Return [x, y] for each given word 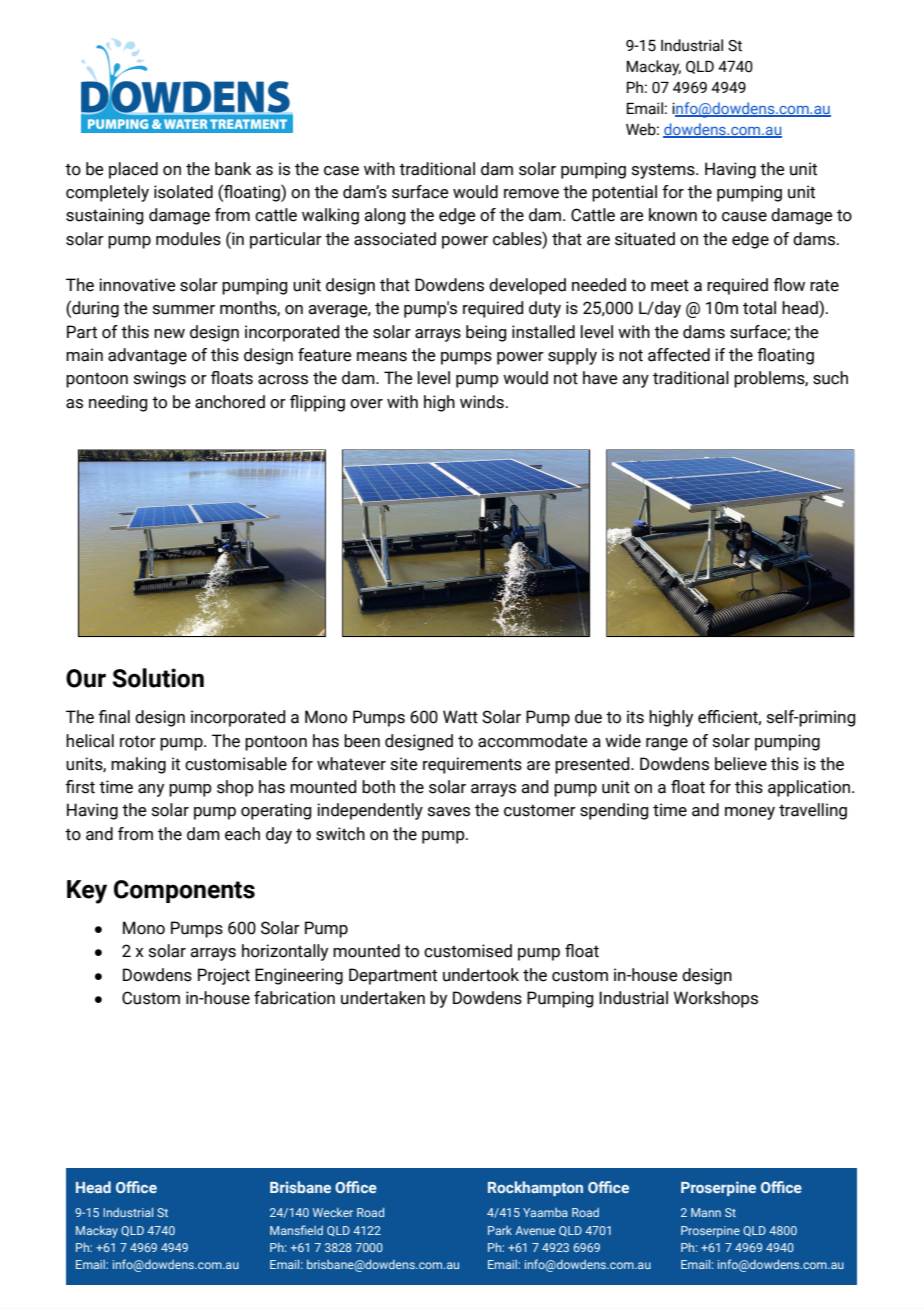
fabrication [294, 998]
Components [184, 891]
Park [500, 1230]
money [750, 813]
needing [118, 403]
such [830, 378]
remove [531, 194]
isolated [183, 192]
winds [482, 402]
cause [744, 217]
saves [449, 812]
